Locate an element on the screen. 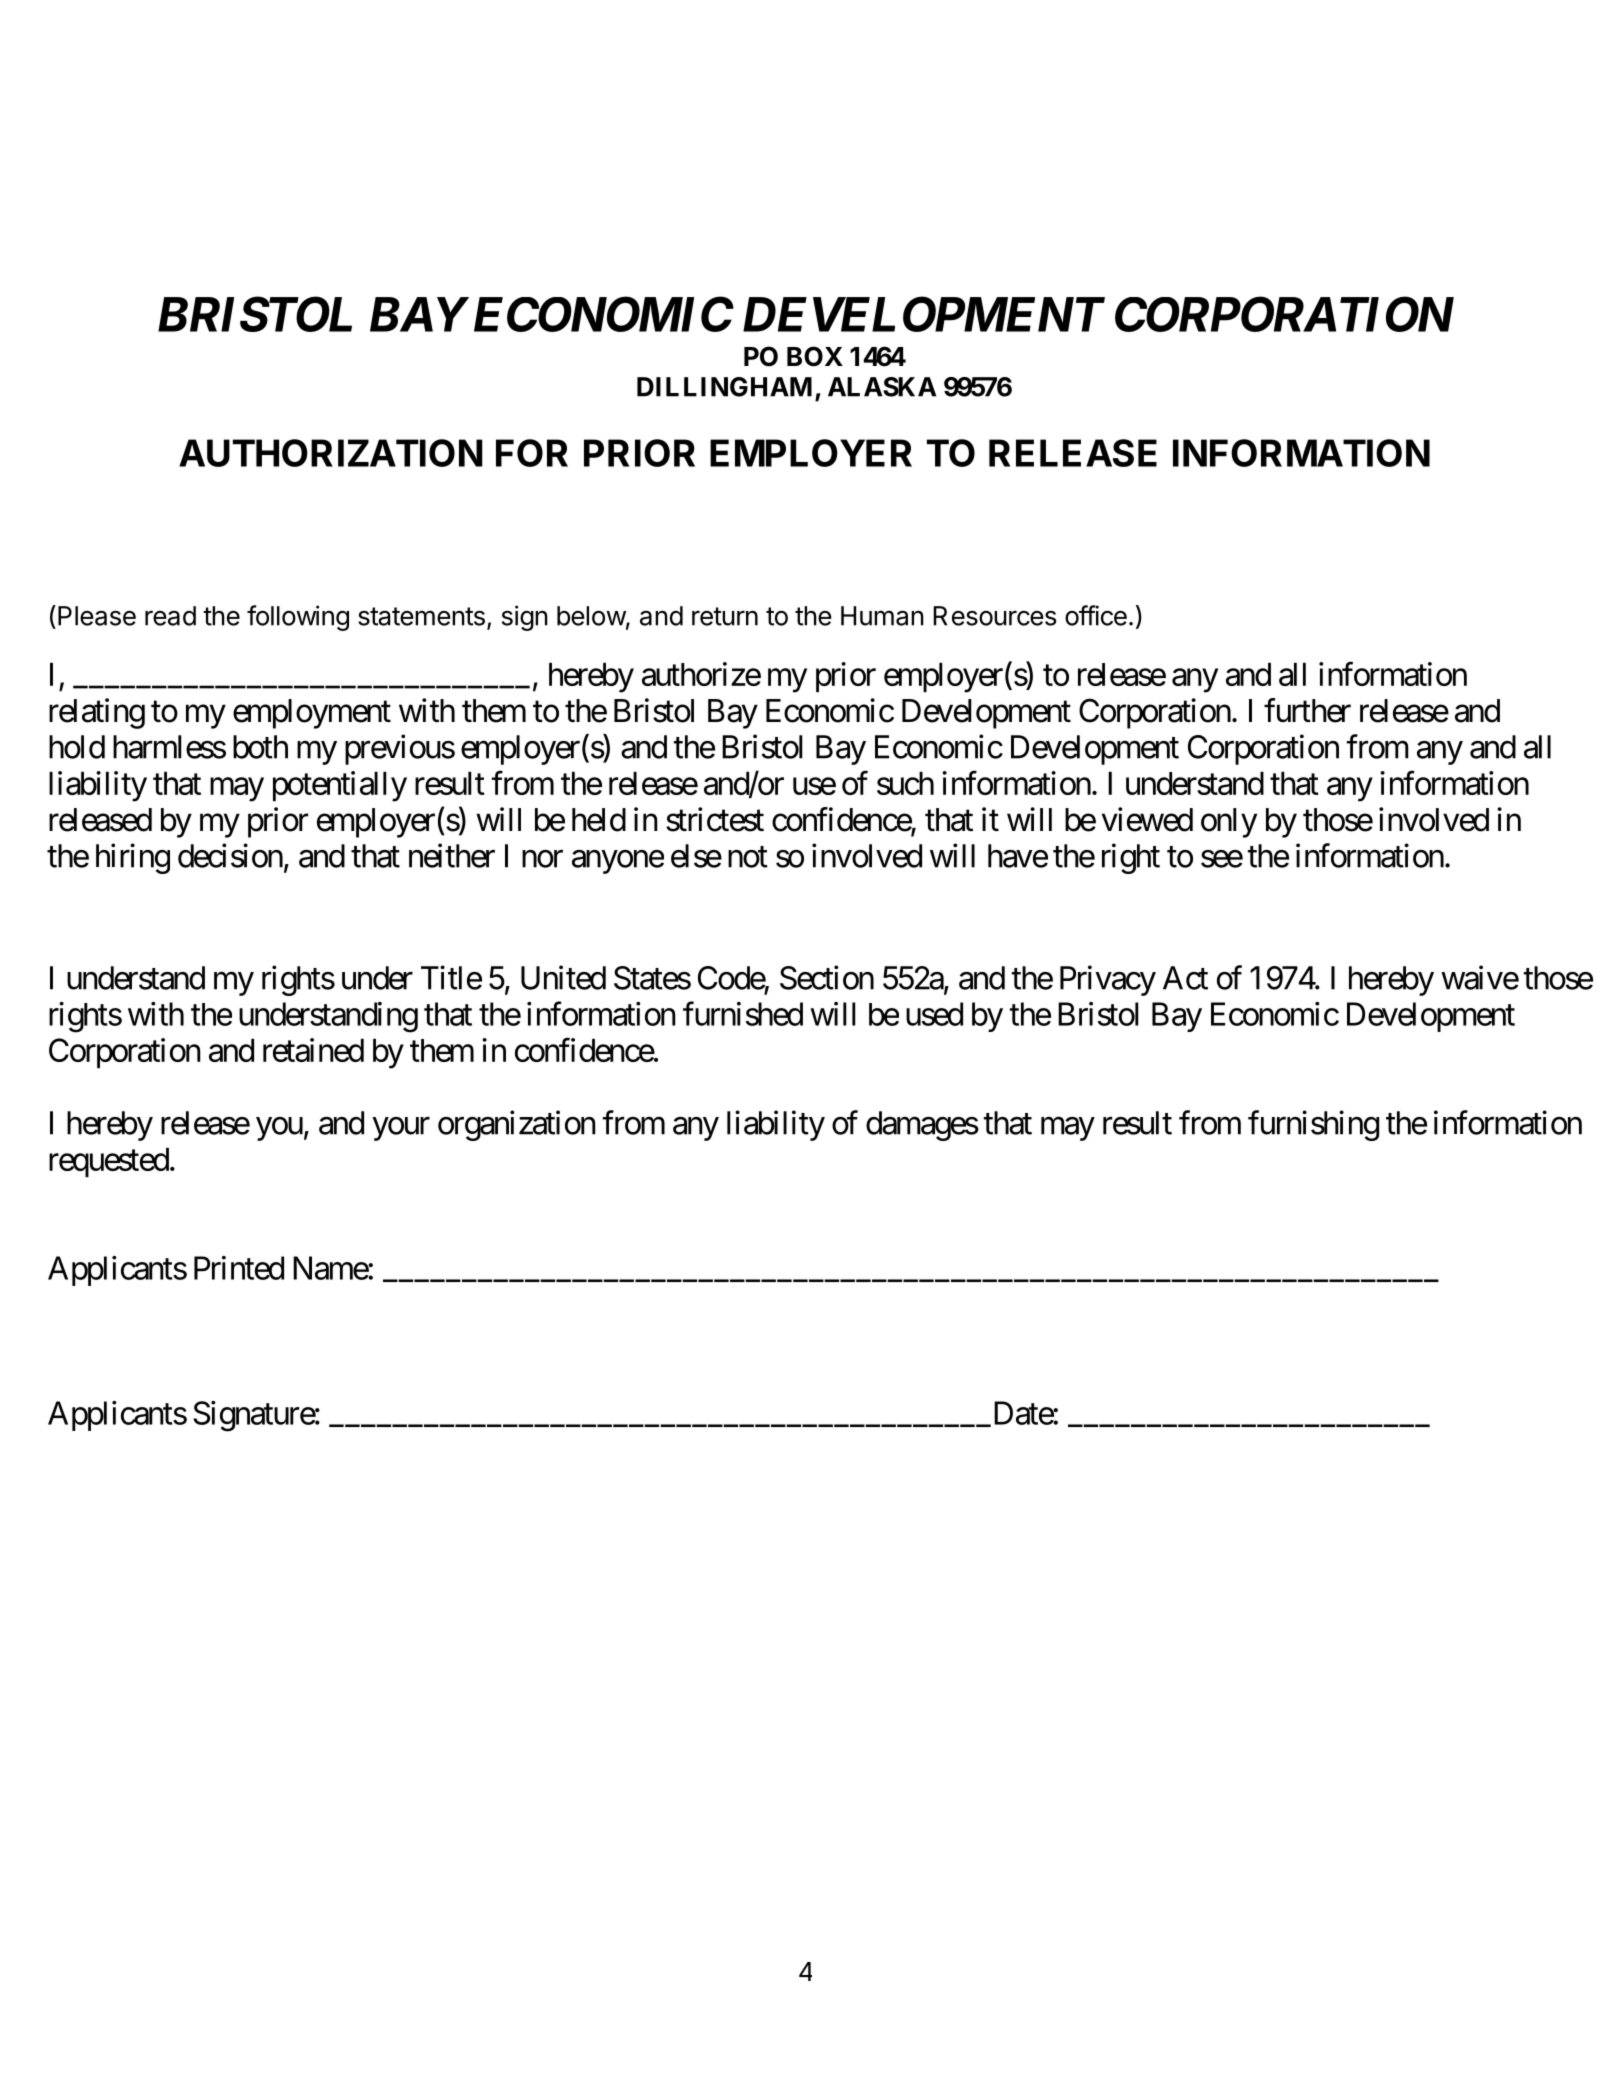 The image size is (1609, 2082). Act is located at coordinates (1185, 978).
